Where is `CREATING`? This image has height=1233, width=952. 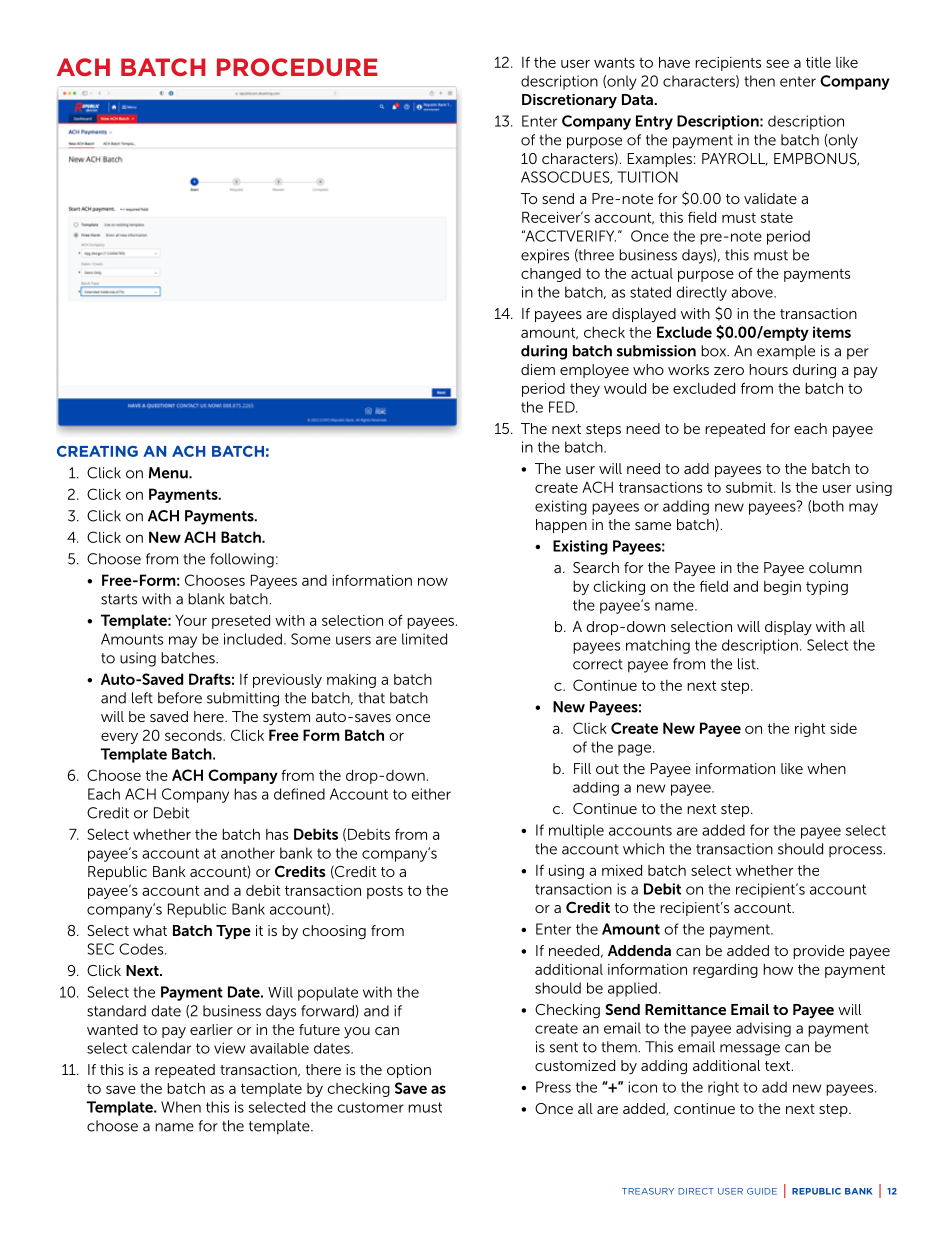 CREATING is located at coordinates (97, 451).
